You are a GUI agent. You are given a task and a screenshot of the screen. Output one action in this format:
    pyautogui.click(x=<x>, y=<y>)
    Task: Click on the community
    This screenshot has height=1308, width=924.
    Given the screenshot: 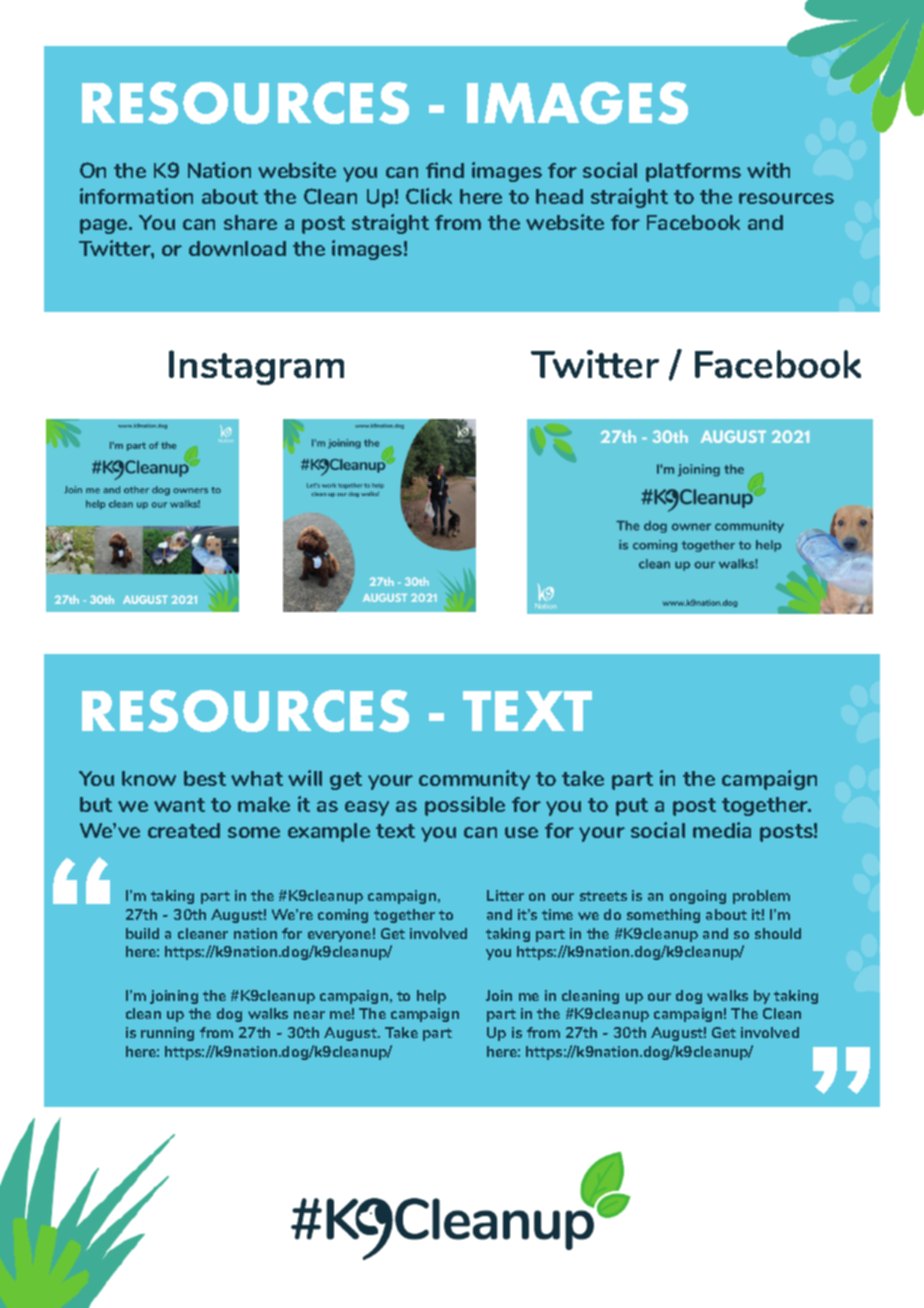 What is the action you would take?
    pyautogui.click(x=474, y=780)
